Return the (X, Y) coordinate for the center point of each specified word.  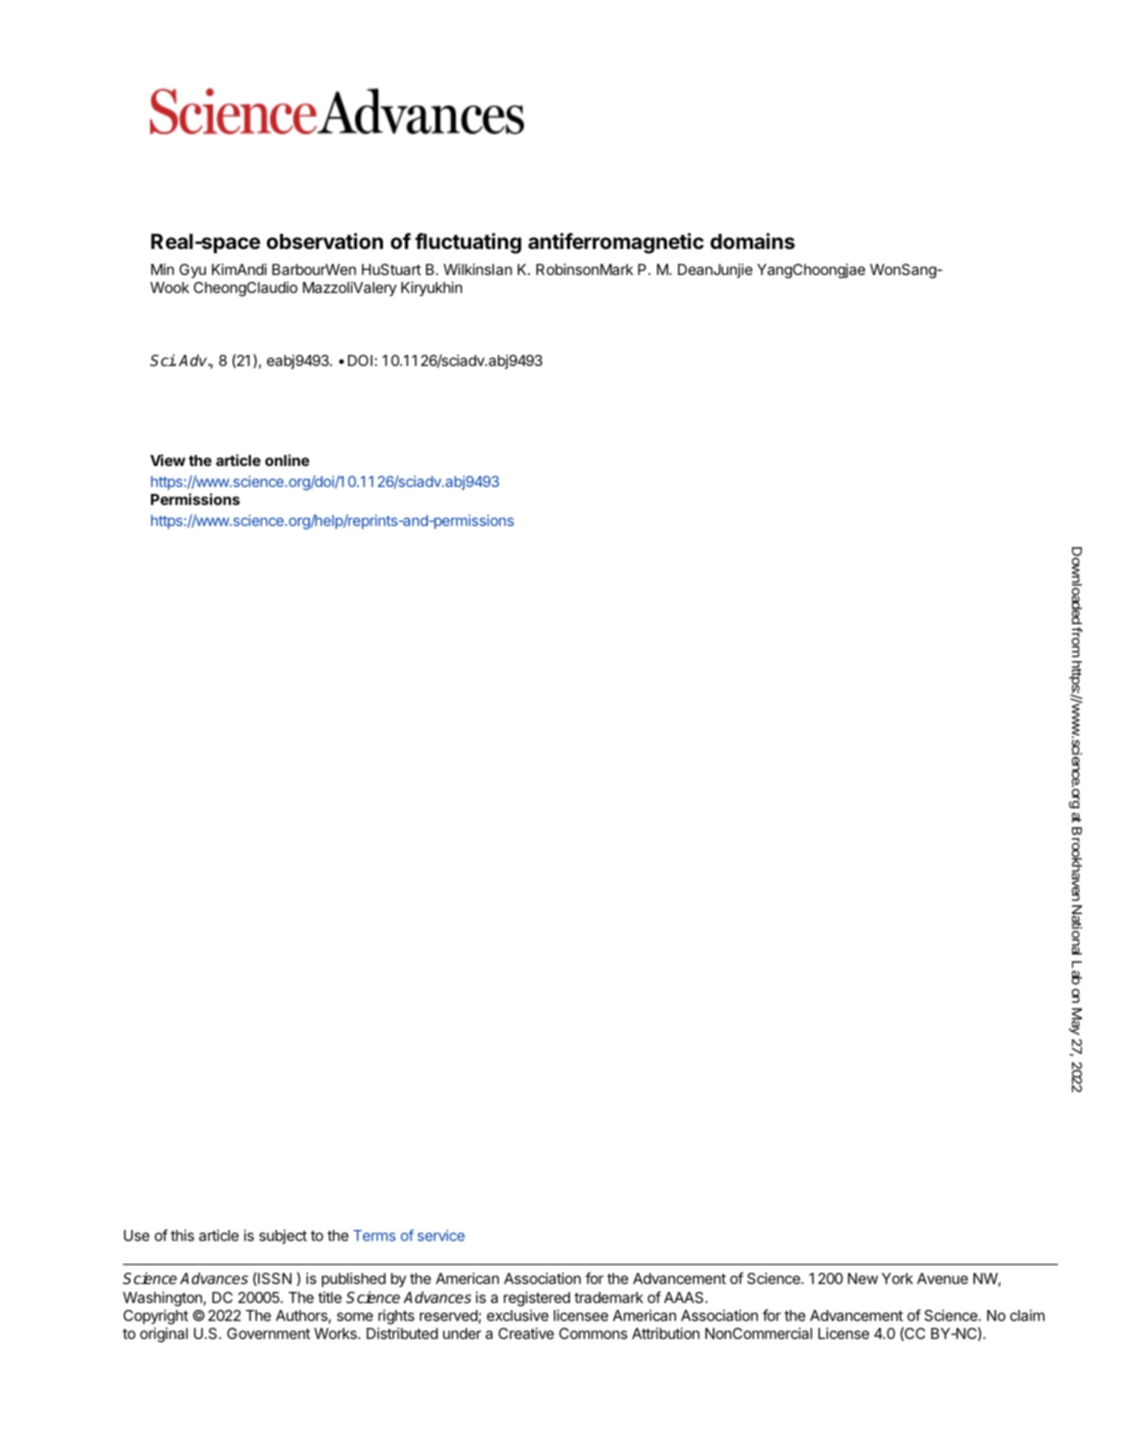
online (287, 460)
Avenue (942, 1278)
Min (162, 269)
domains (752, 241)
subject (283, 1236)
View (167, 460)
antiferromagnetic (616, 243)
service (441, 1235)
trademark (608, 1297)
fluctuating (468, 243)
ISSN (274, 1279)
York (897, 1278)
